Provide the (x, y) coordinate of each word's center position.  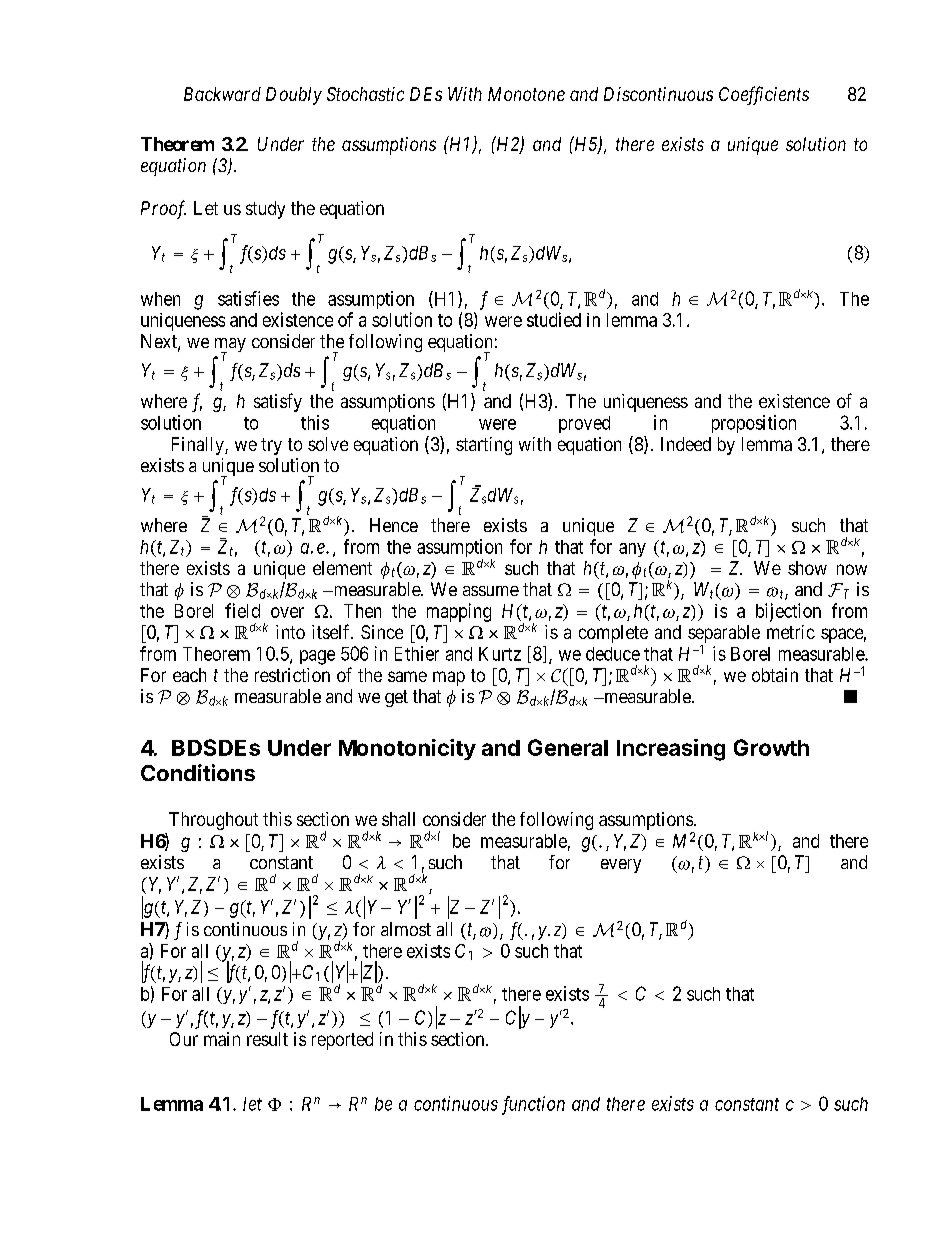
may (230, 346)
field (242, 610)
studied (554, 319)
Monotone (526, 94)
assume (491, 591)
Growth (771, 747)
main (222, 1039)
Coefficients (764, 95)
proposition (754, 424)
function (533, 1105)
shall (398, 819)
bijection (788, 612)
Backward (222, 94)
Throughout (213, 821)
